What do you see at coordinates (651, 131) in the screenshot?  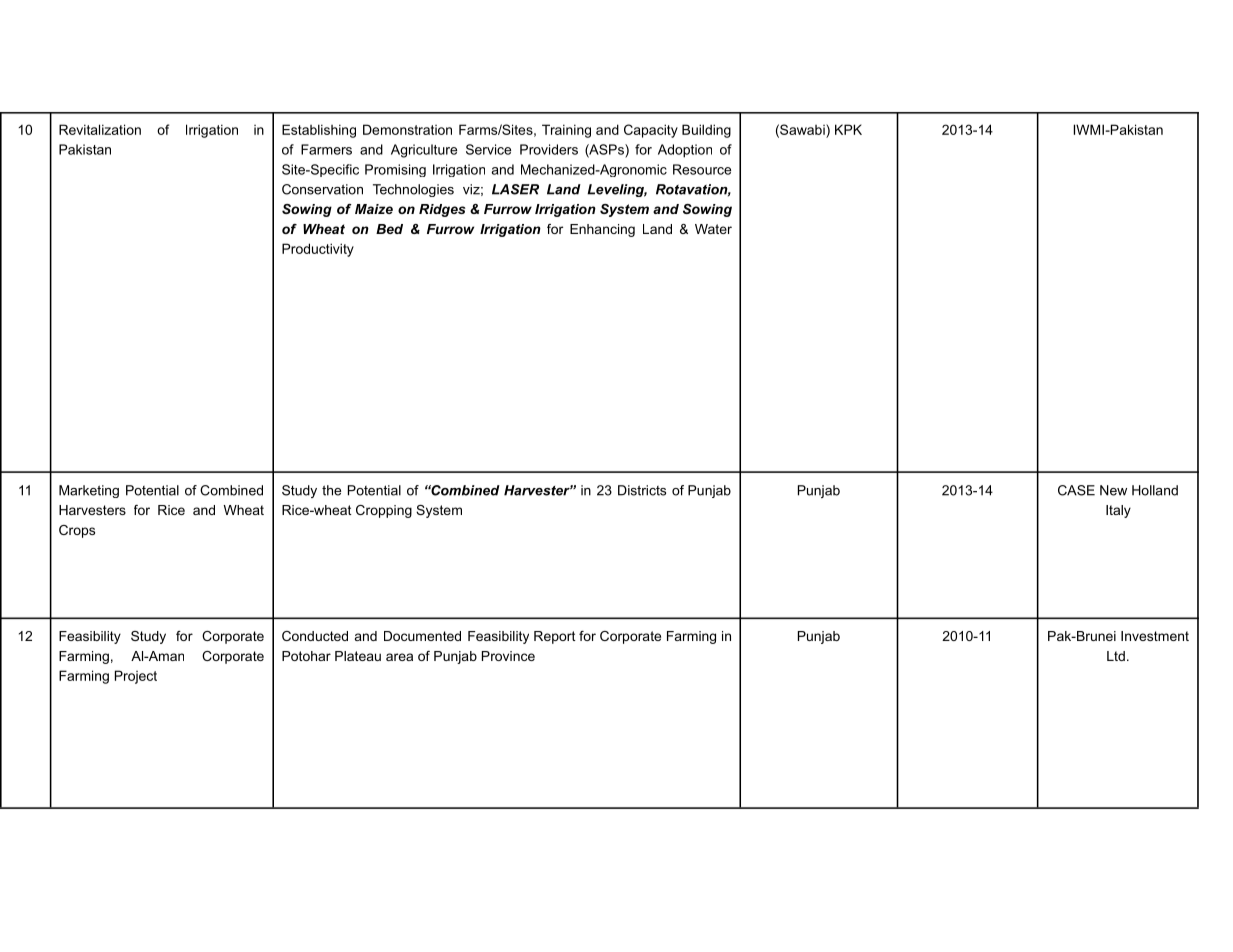 I see `Capacity` at bounding box center [651, 131].
